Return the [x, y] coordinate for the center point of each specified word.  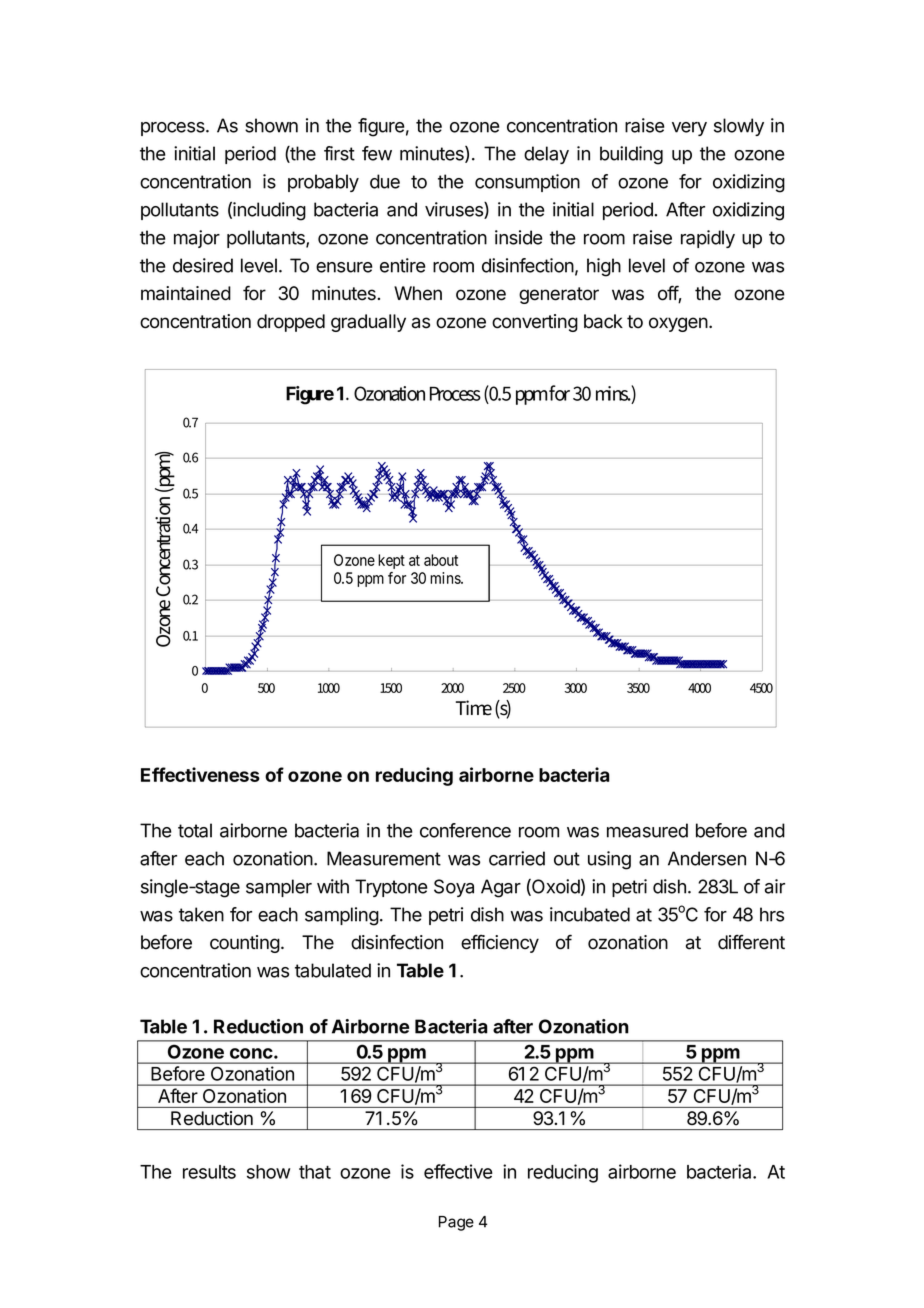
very [689, 129]
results [209, 1172]
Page [456, 1223]
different [751, 942]
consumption [527, 183]
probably [323, 183]
